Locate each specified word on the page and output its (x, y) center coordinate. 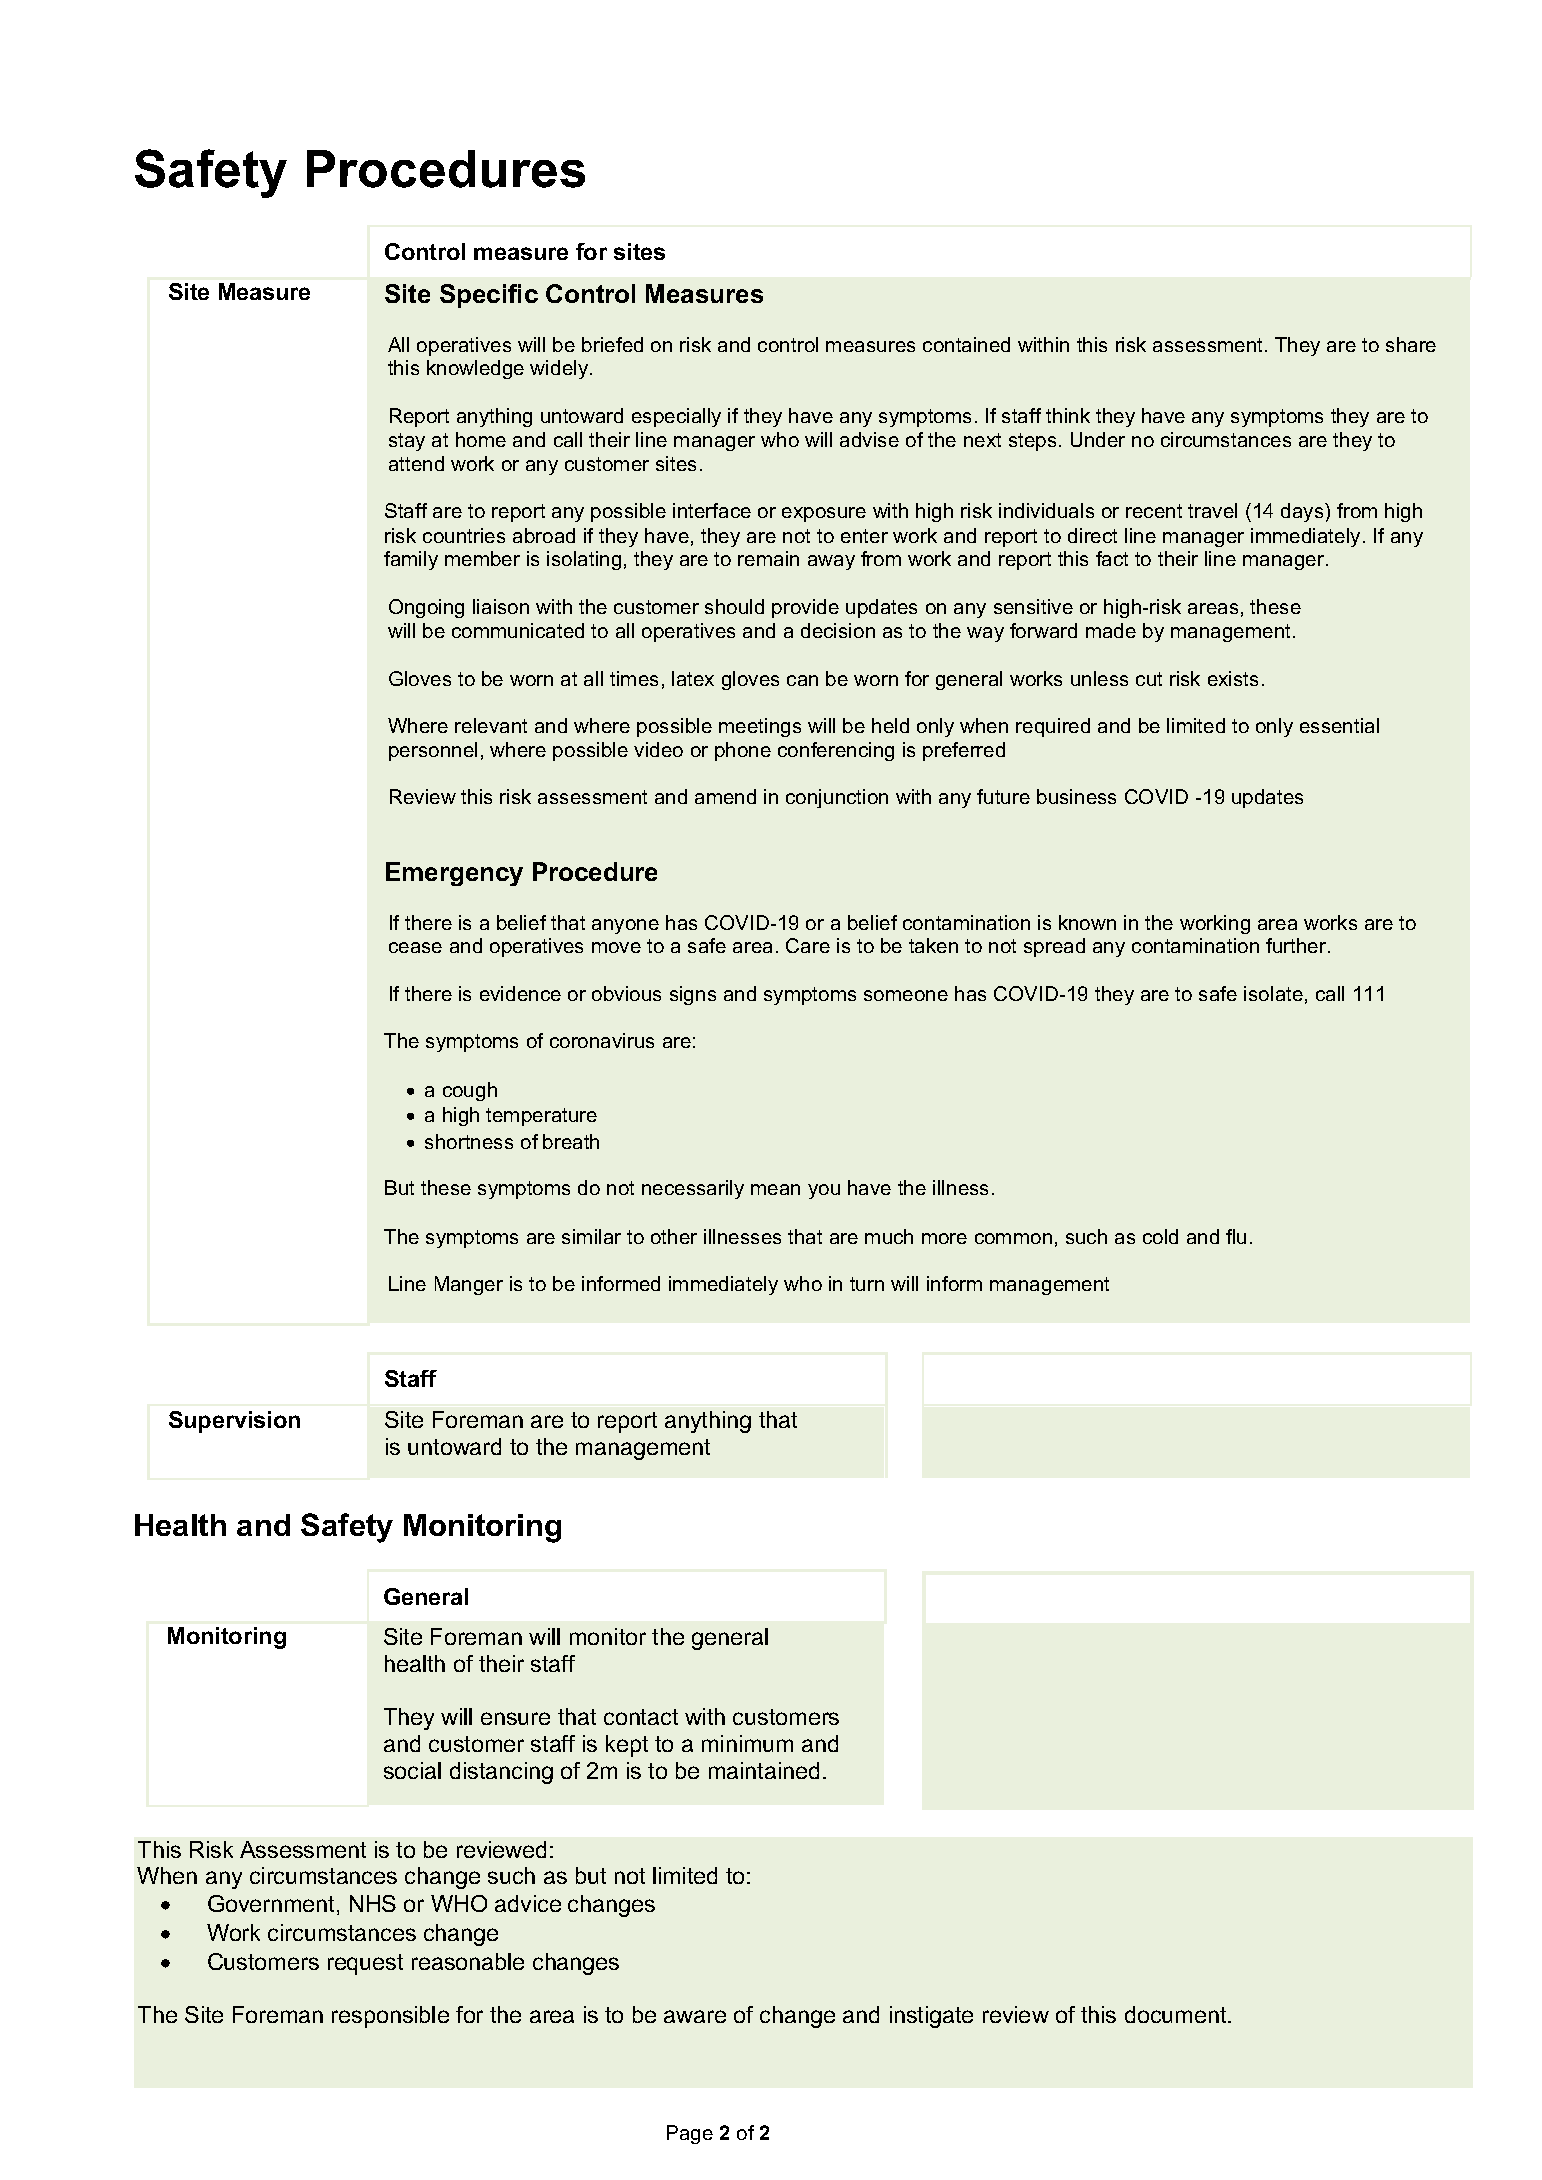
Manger (469, 1285)
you (824, 1191)
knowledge (475, 369)
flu (1236, 1236)
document (1177, 2014)
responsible (390, 2017)
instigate (931, 2017)
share (1411, 344)
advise (869, 439)
